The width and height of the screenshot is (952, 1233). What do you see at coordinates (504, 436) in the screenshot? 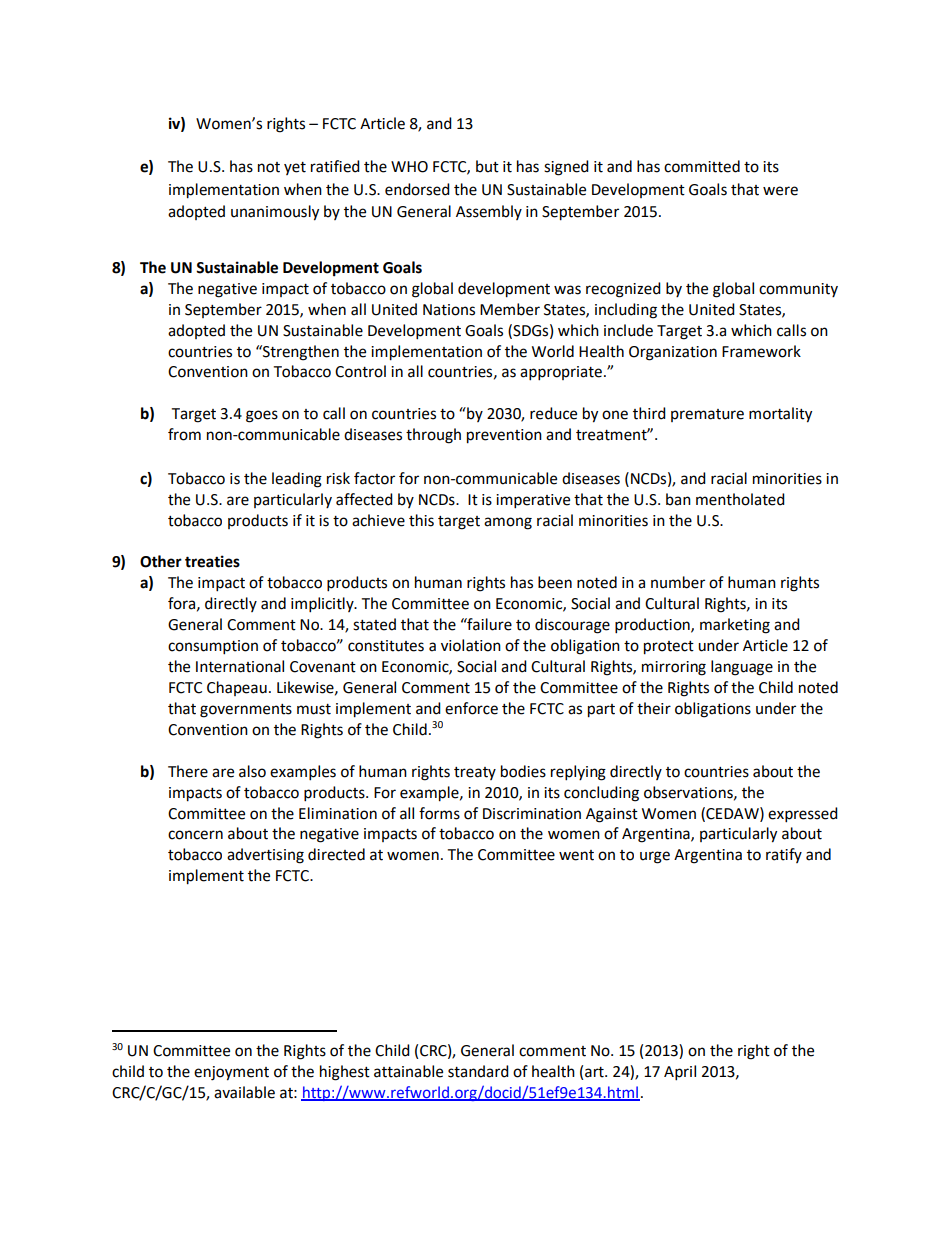
I see `prevention` at bounding box center [504, 436].
